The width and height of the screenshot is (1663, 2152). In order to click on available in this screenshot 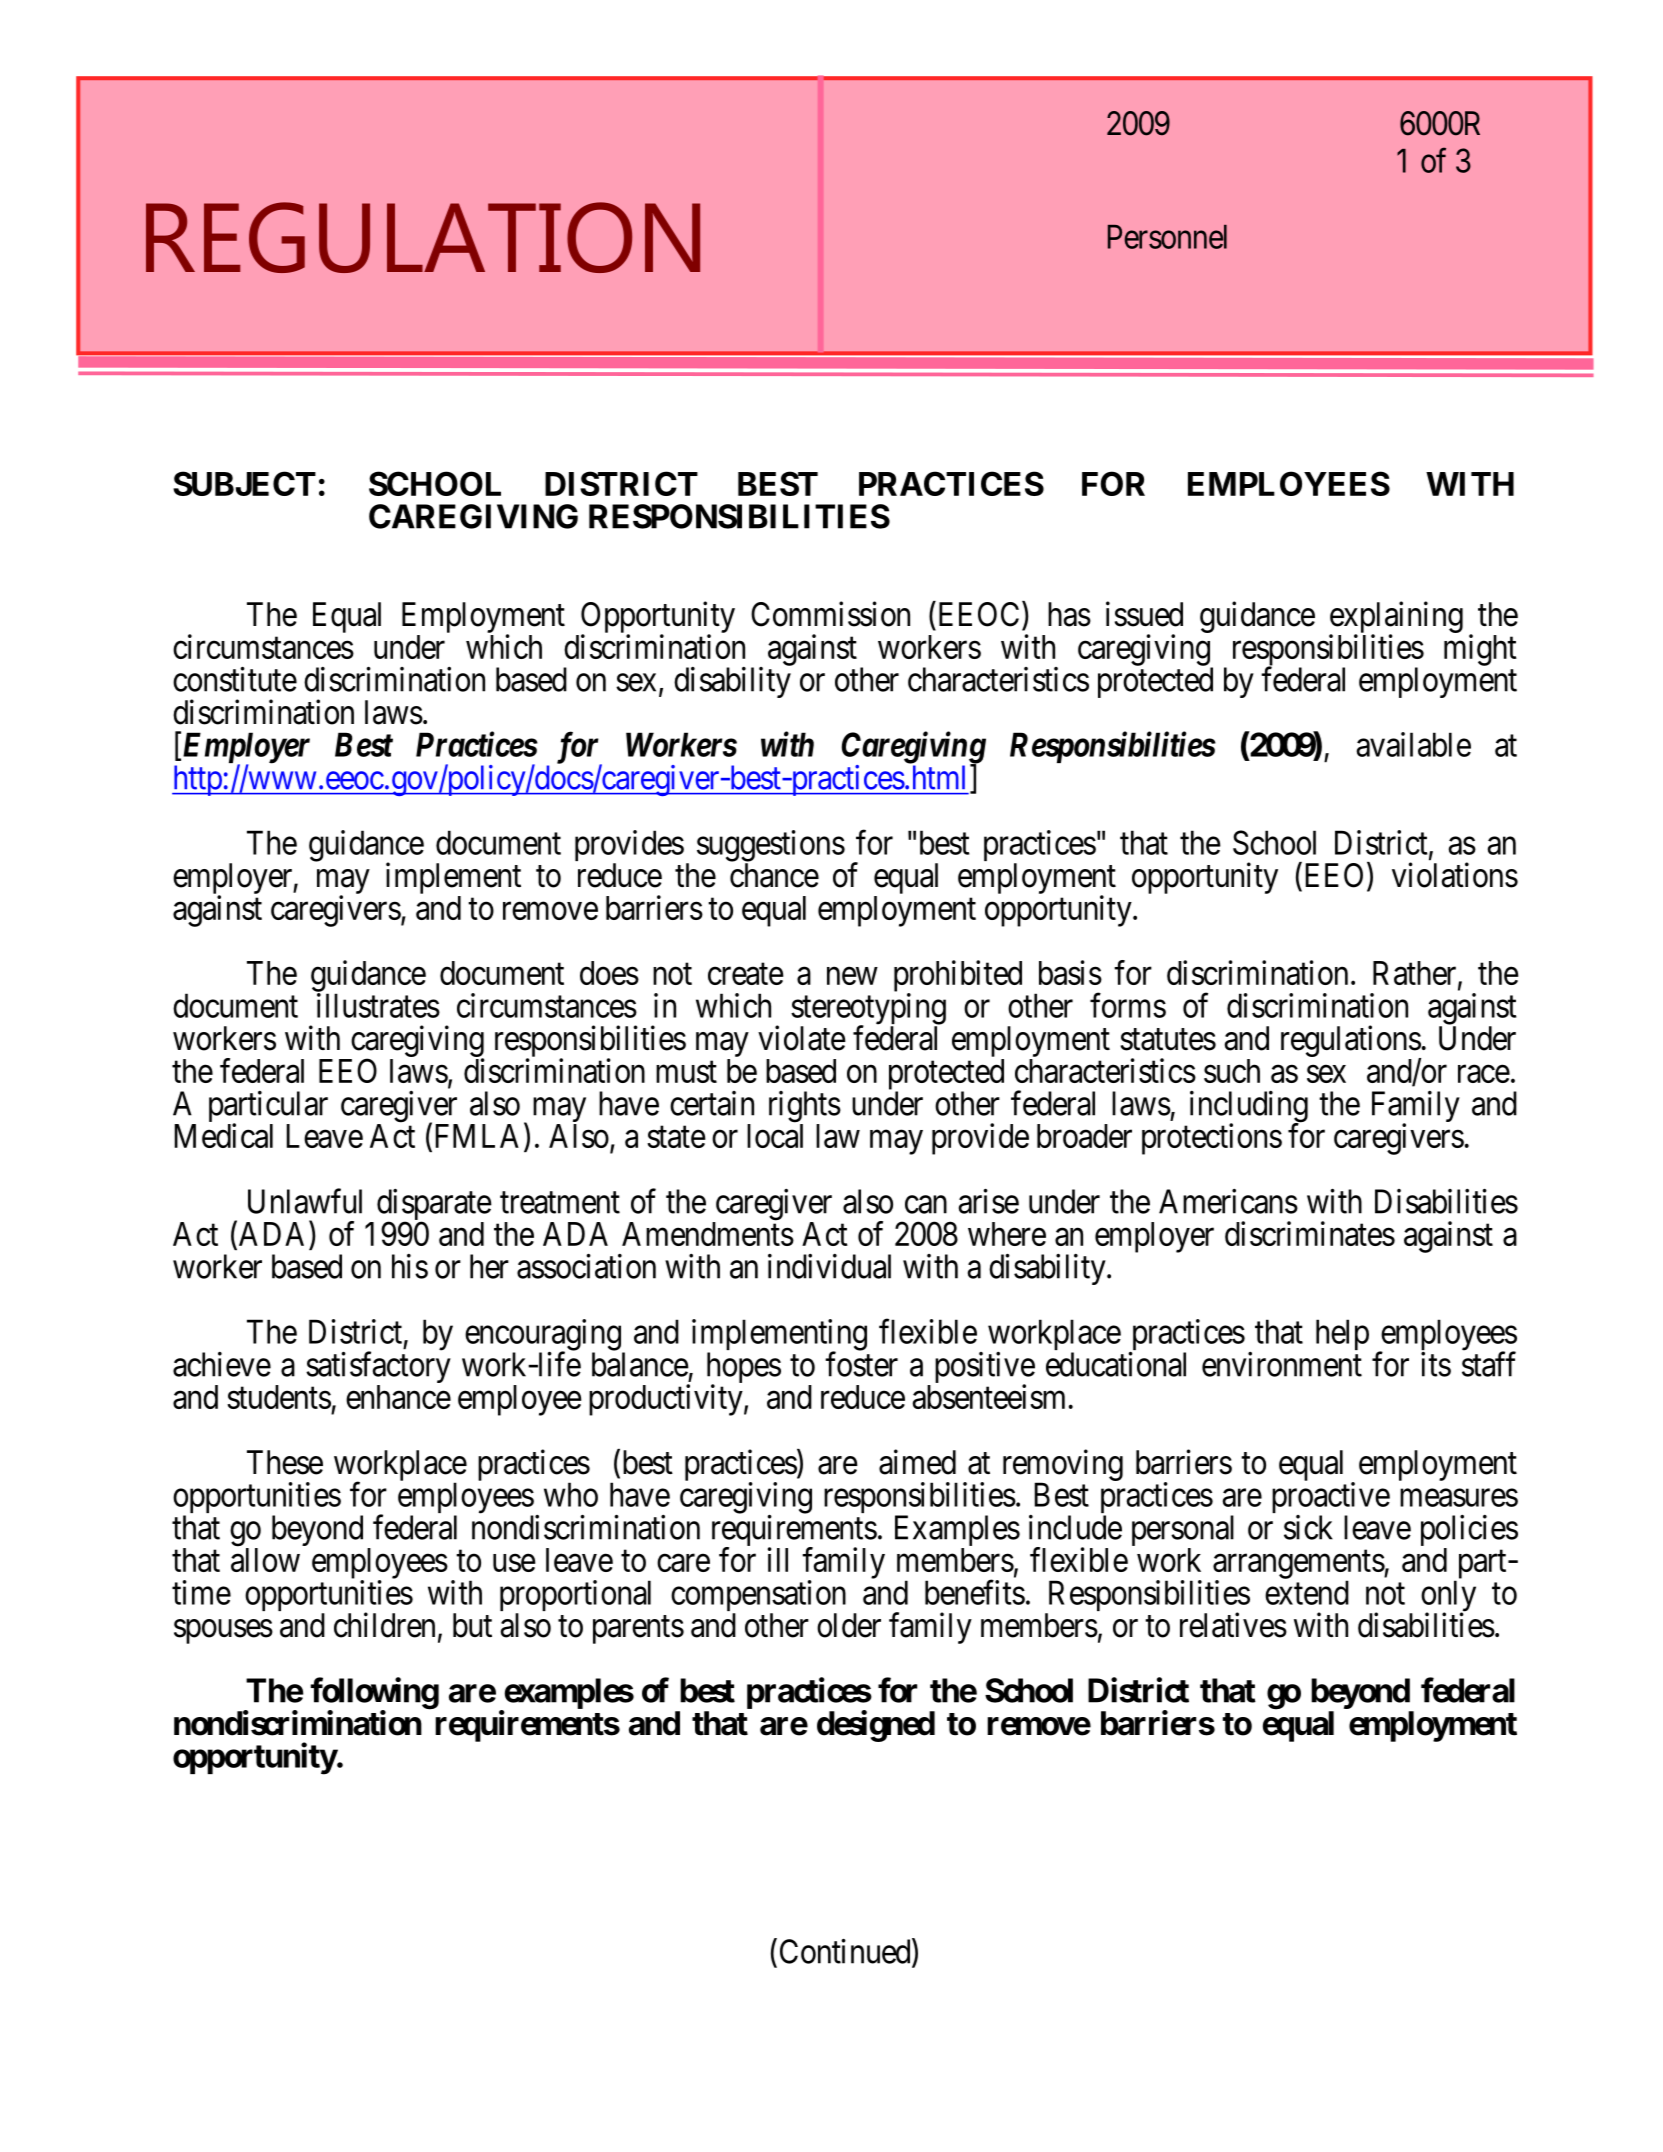, I will do `click(1413, 744)`.
